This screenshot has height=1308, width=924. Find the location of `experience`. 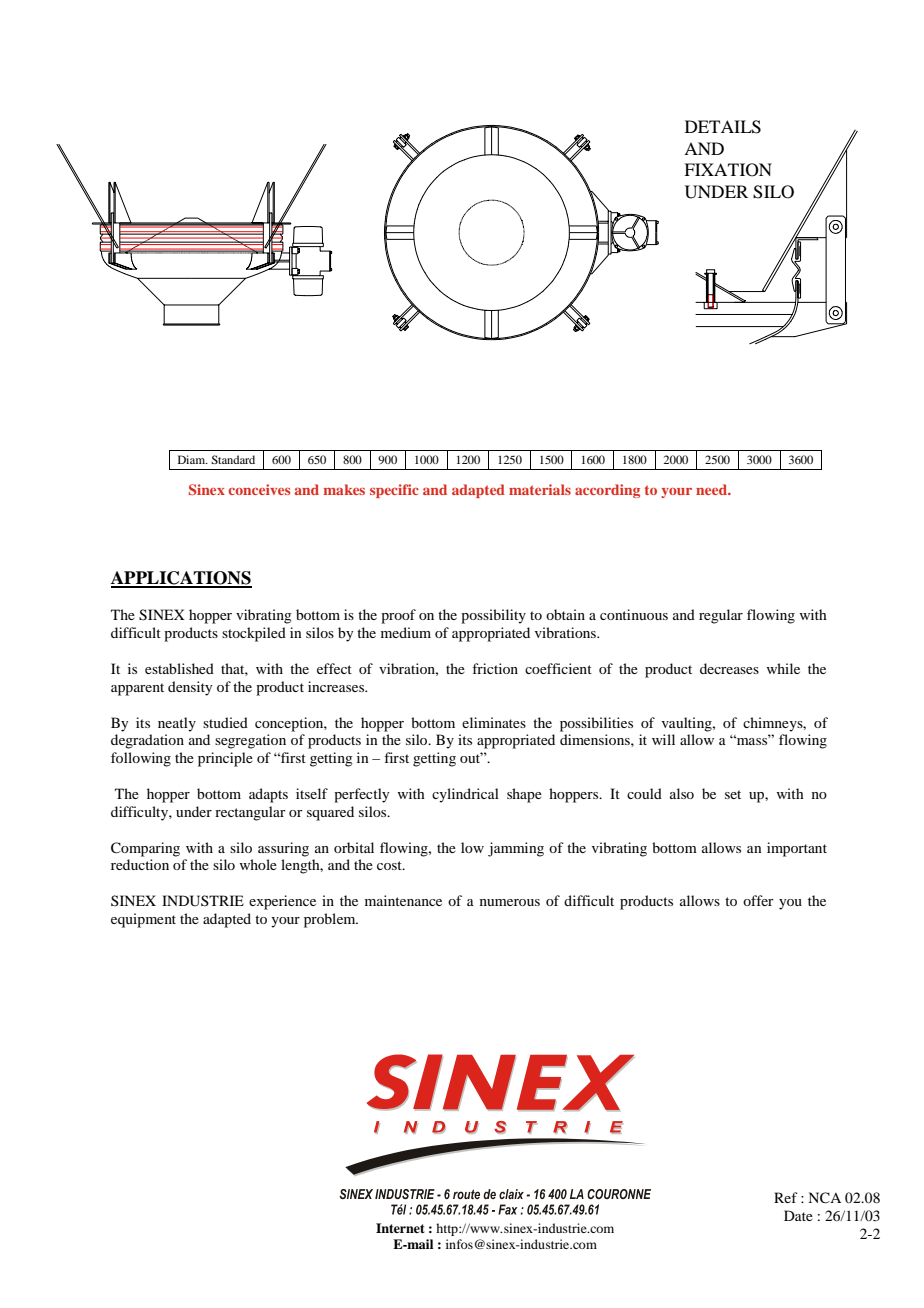

experience is located at coordinates (282, 902).
